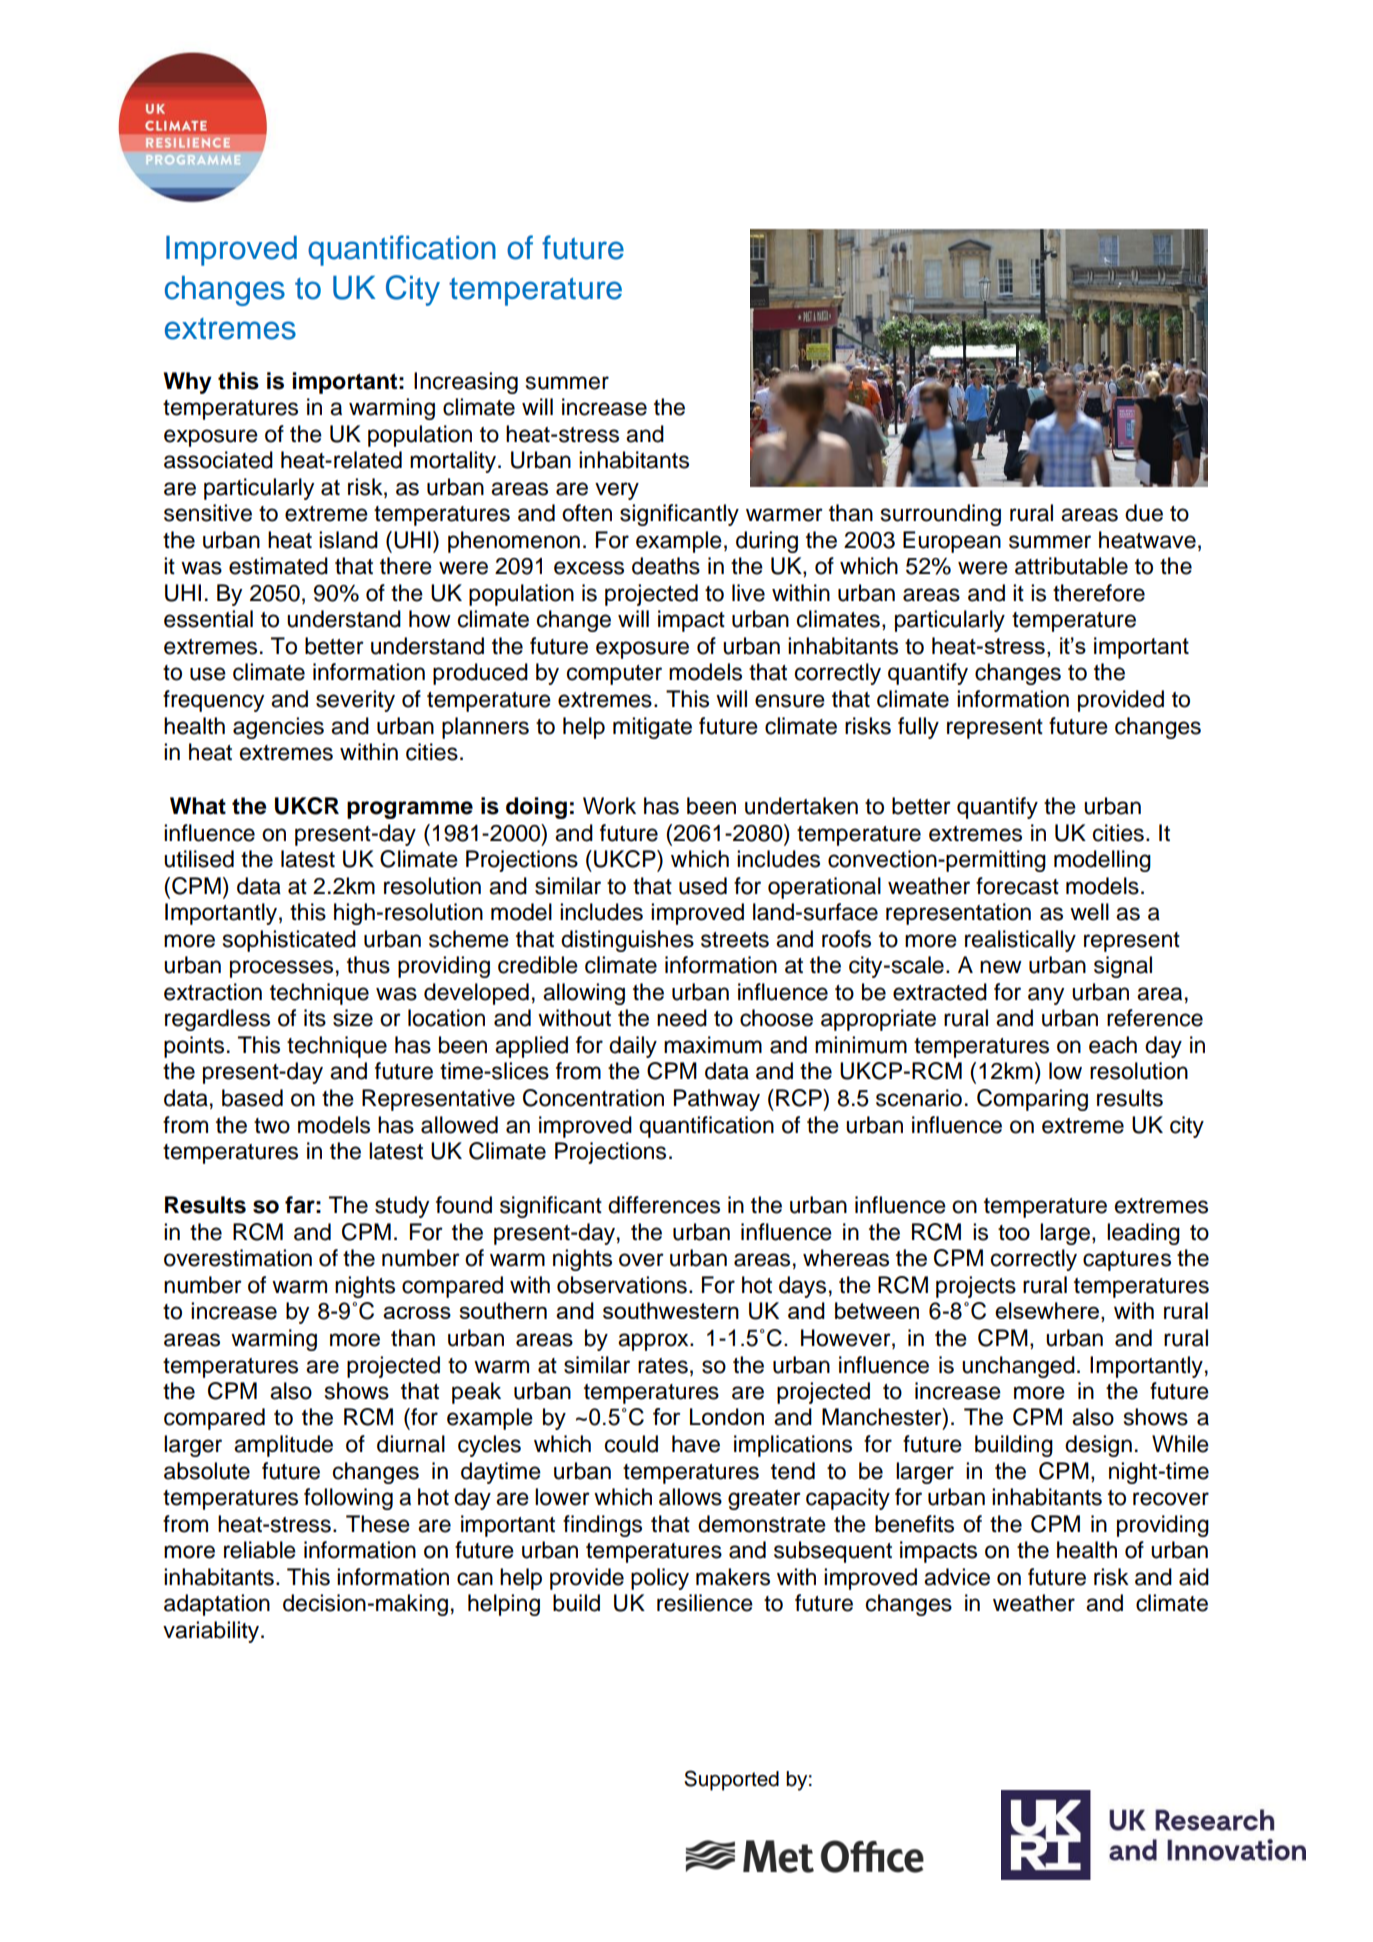 This screenshot has width=1373, height=1942. I want to click on variability, so click(212, 1632).
